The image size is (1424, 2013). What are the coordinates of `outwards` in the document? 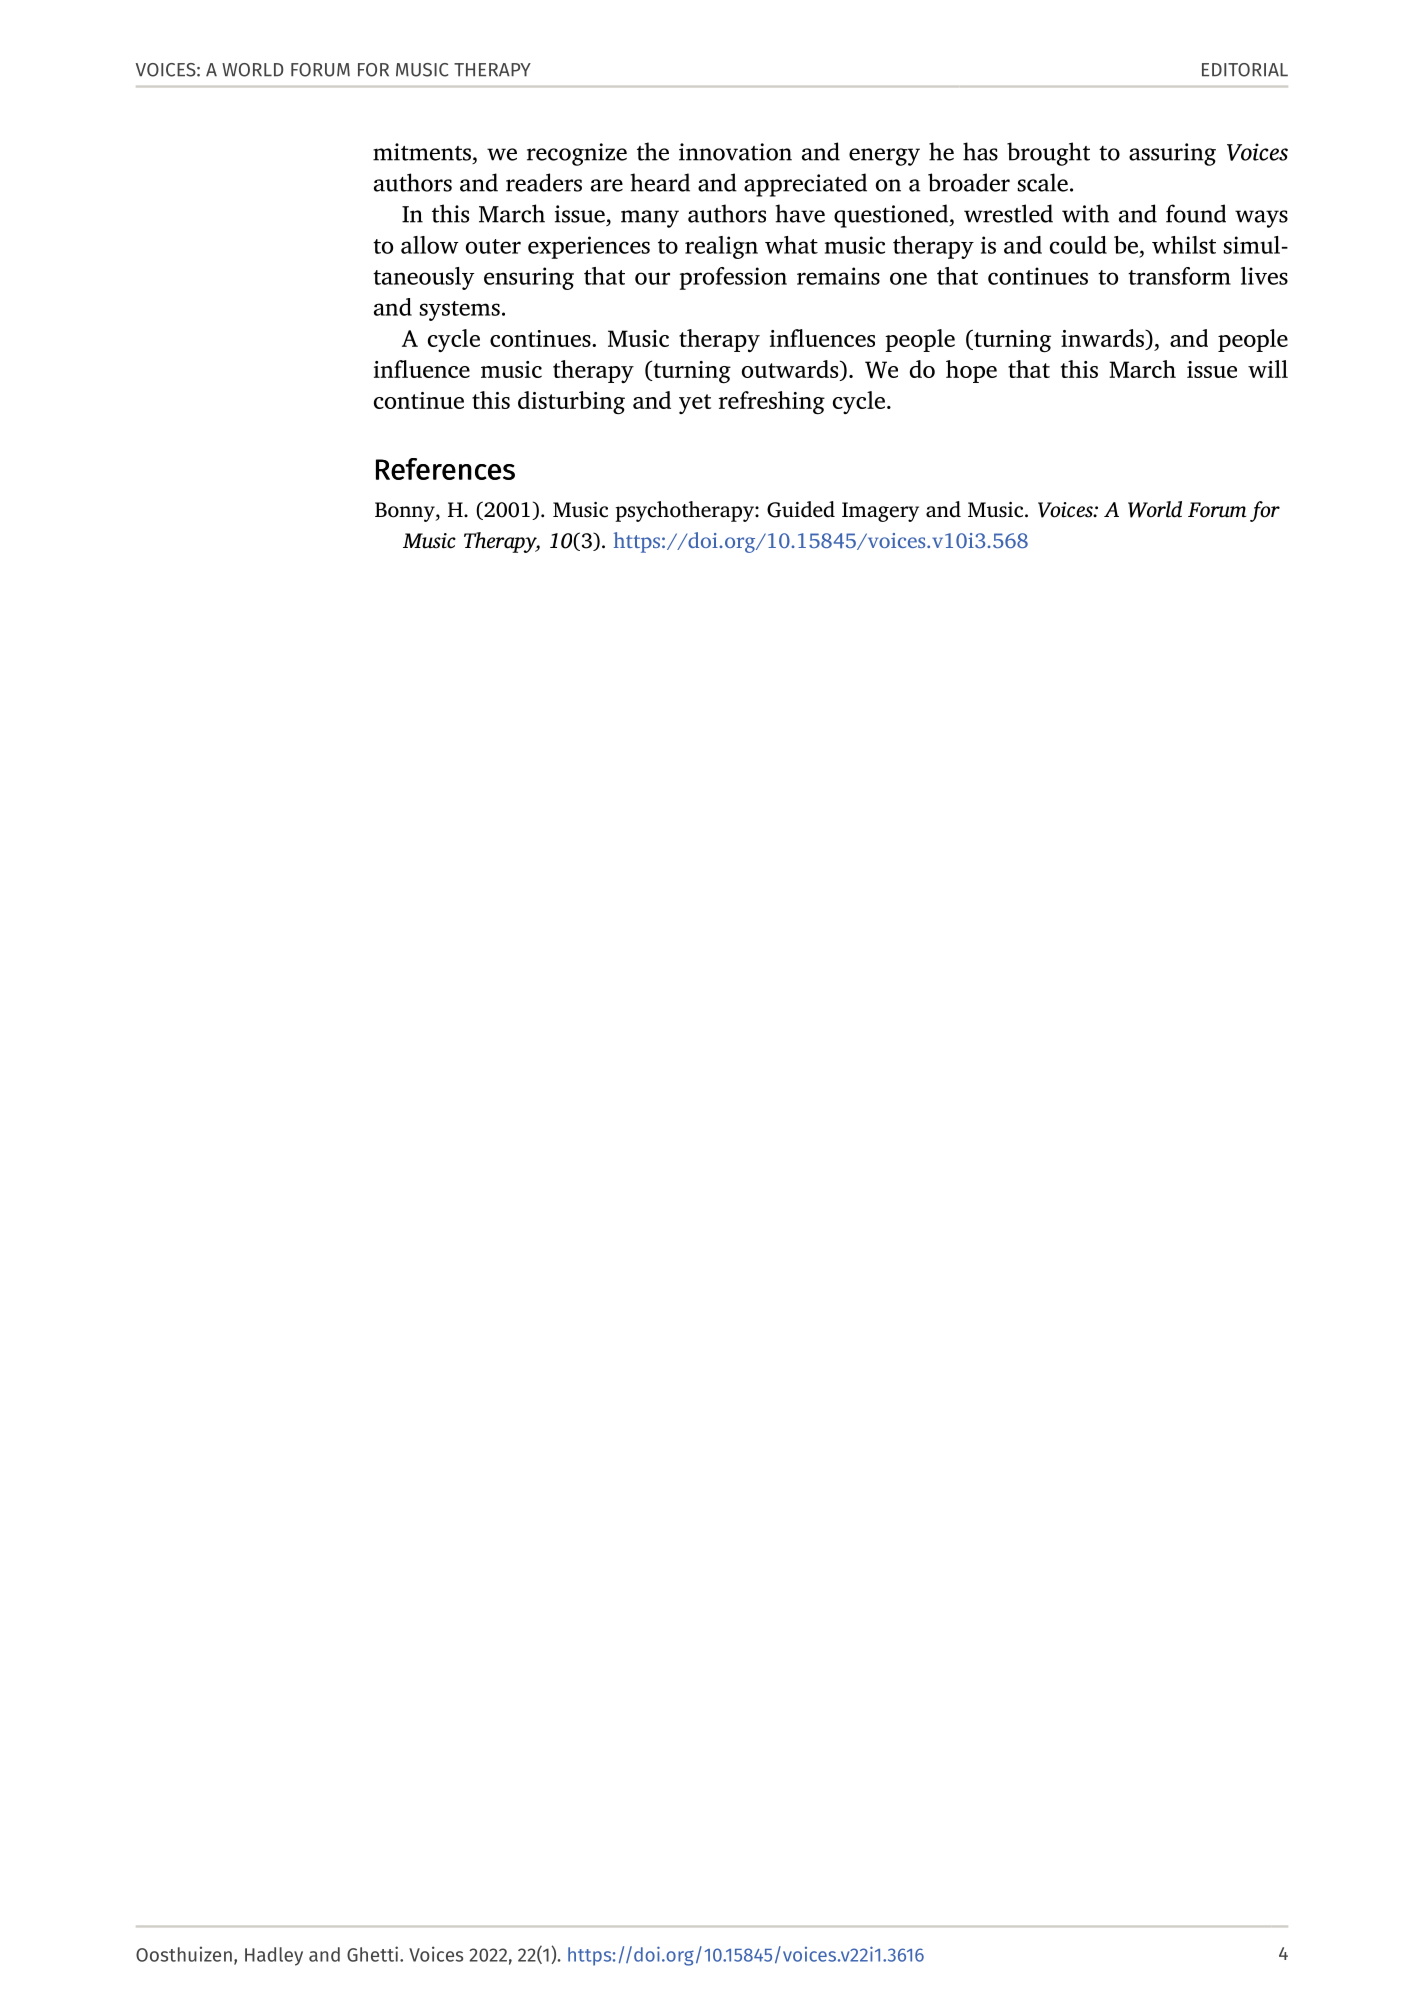 It's located at (791, 369).
